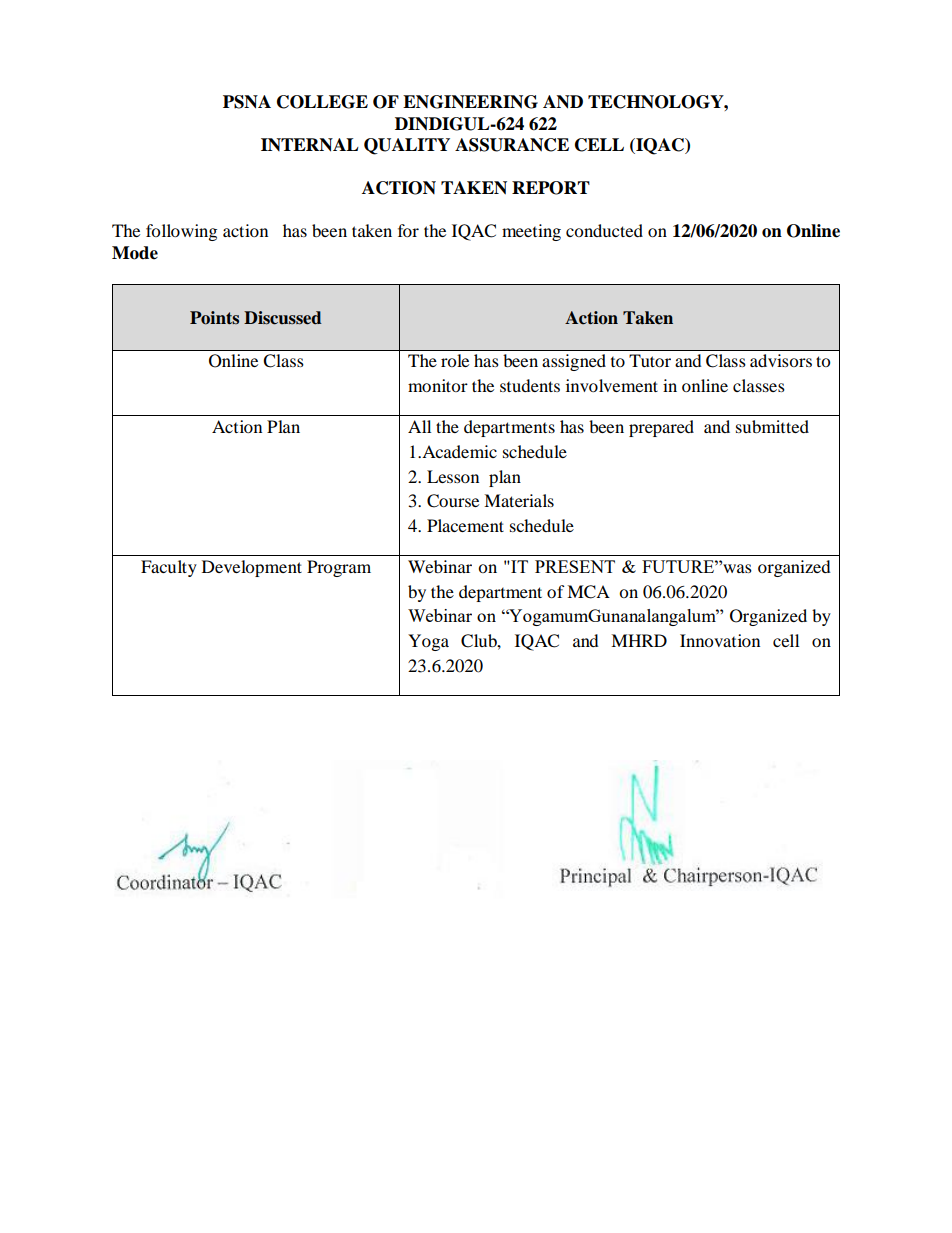  Describe the element at coordinates (455, 360) in the document. I see `role` at that location.
